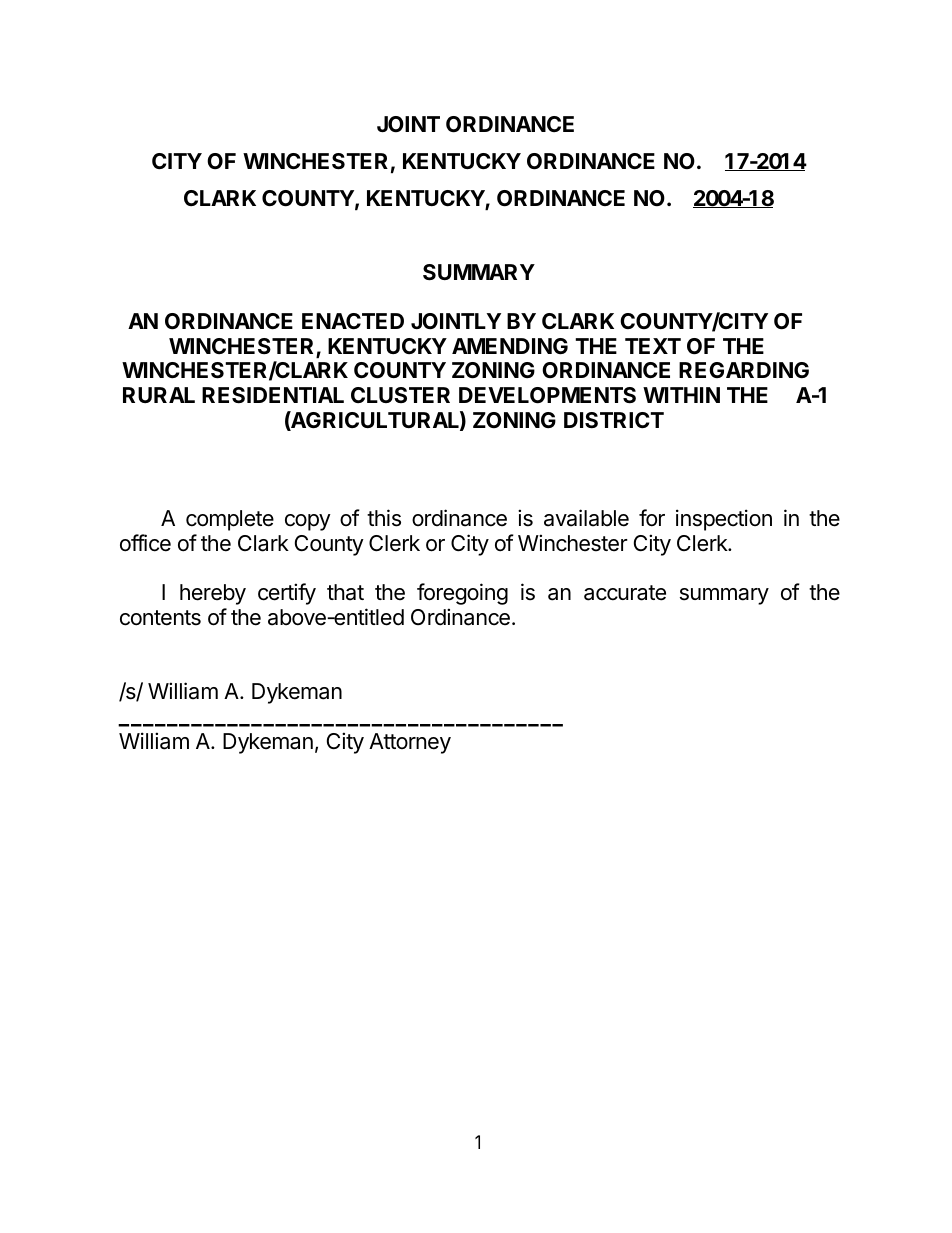  What do you see at coordinates (547, 395) in the screenshot?
I see `DEVELOPMENTS` at bounding box center [547, 395].
